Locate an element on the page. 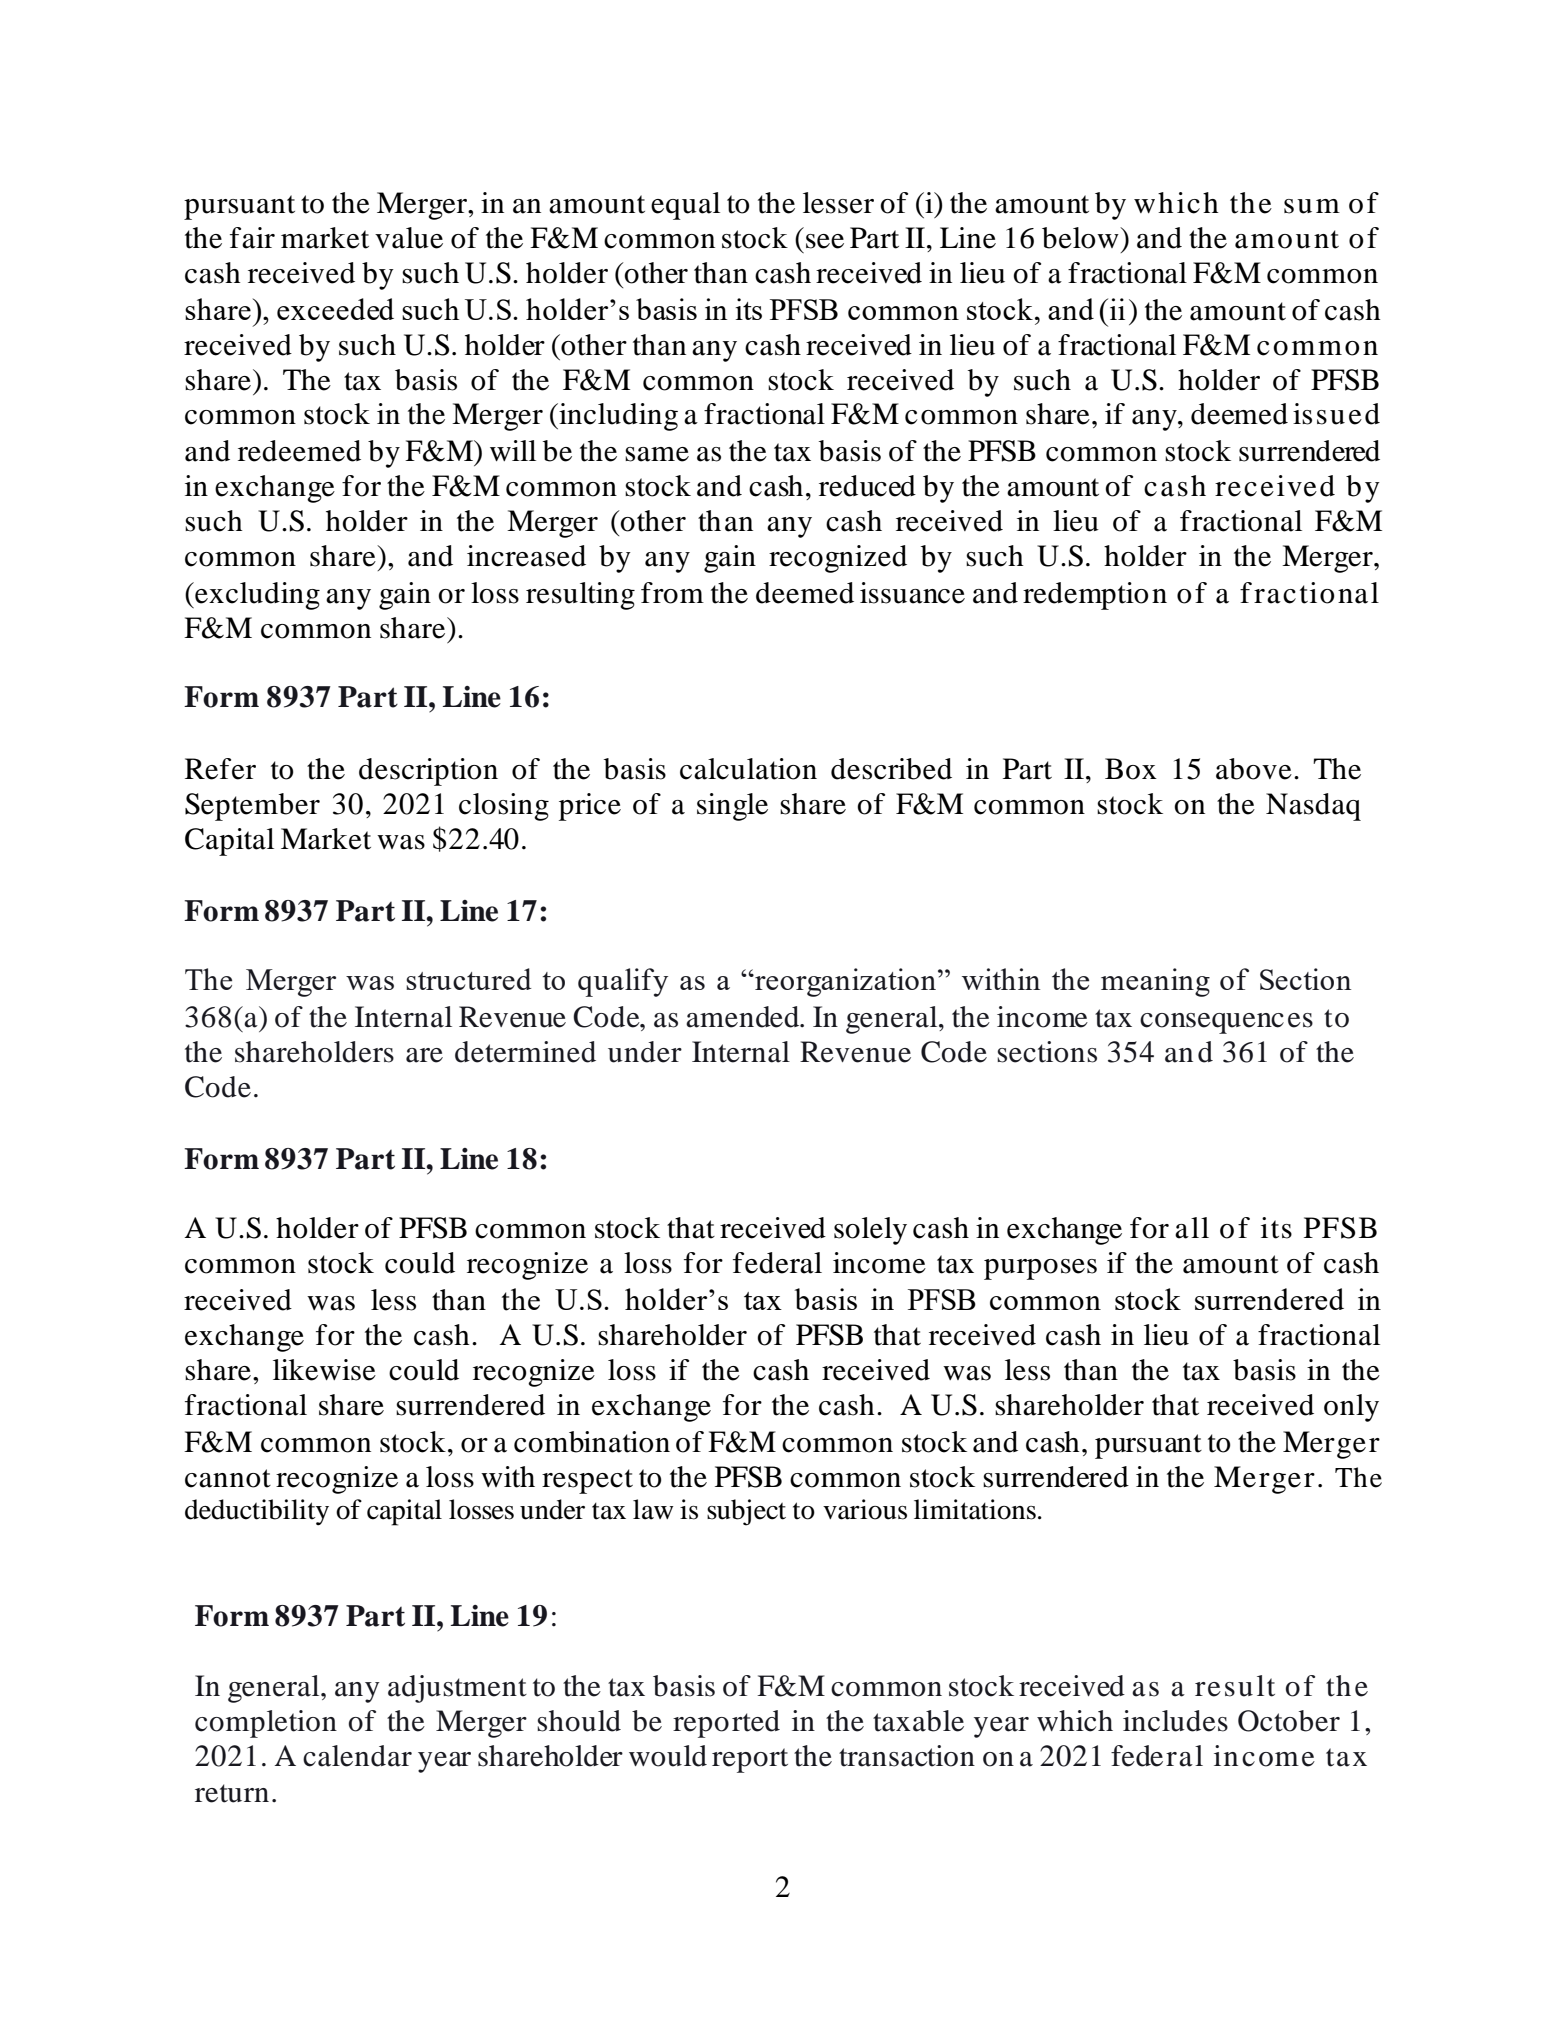 Image resolution: width=1567 pixels, height=2028 pixels. Nasdaq is located at coordinates (1313, 807).
